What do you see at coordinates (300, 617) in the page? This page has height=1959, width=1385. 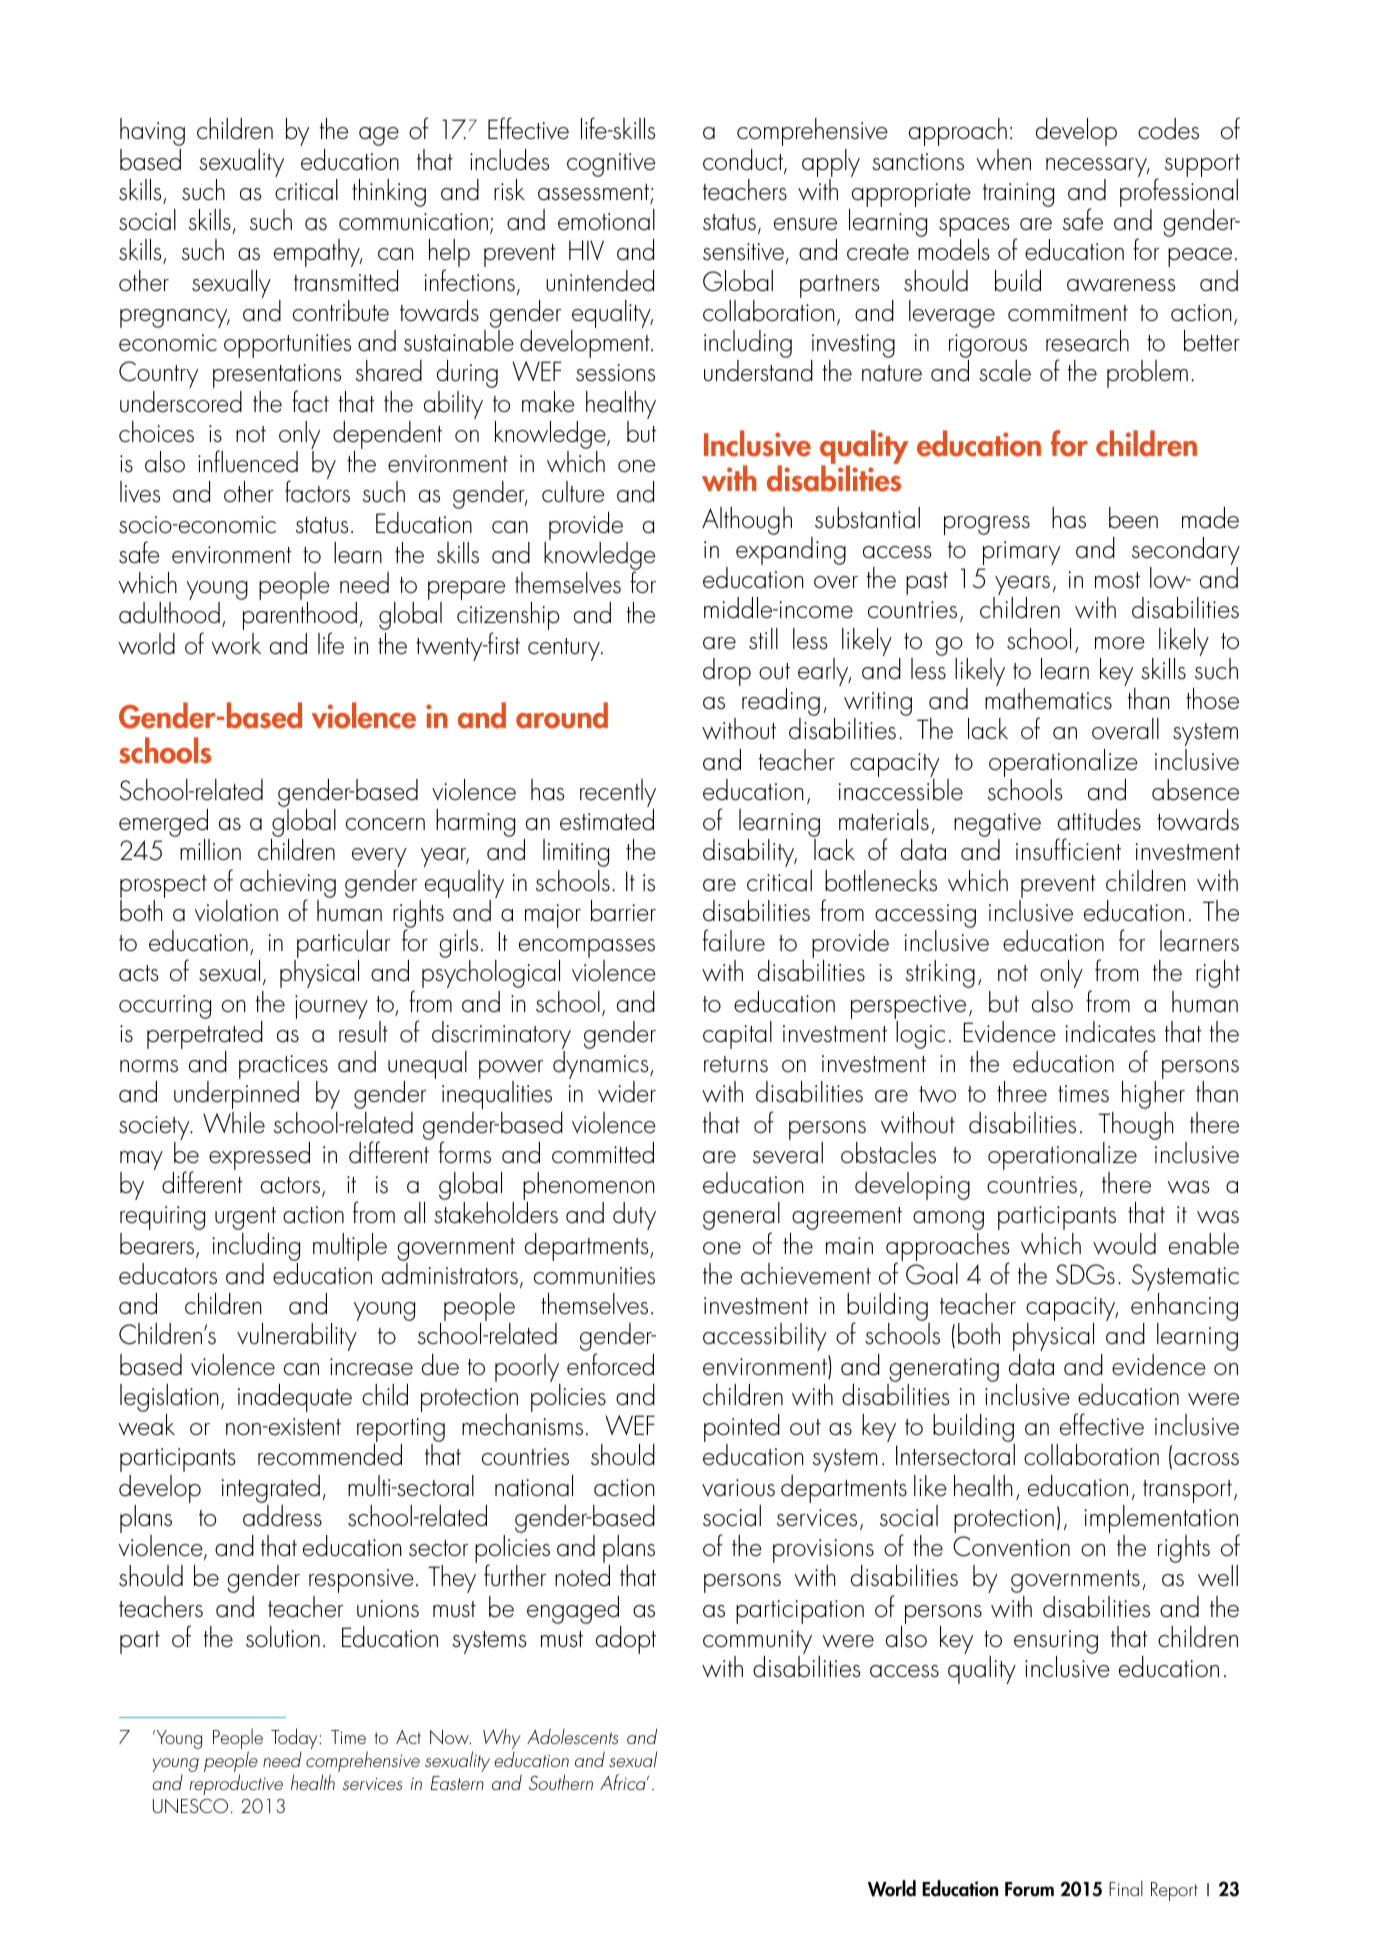 I see `parenthood` at bounding box center [300, 617].
